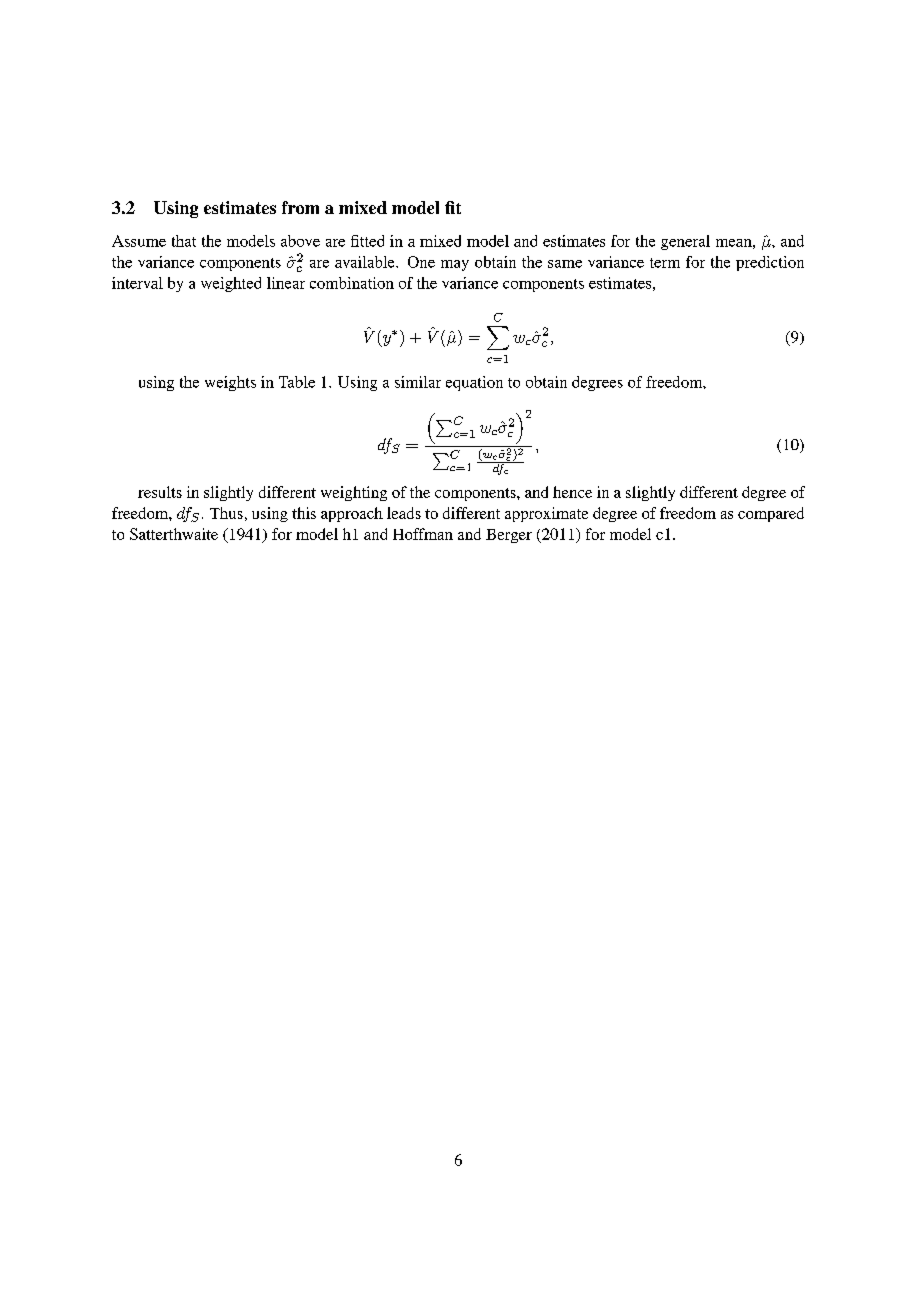  Describe the element at coordinates (474, 383) in the screenshot. I see `equation` at that location.
